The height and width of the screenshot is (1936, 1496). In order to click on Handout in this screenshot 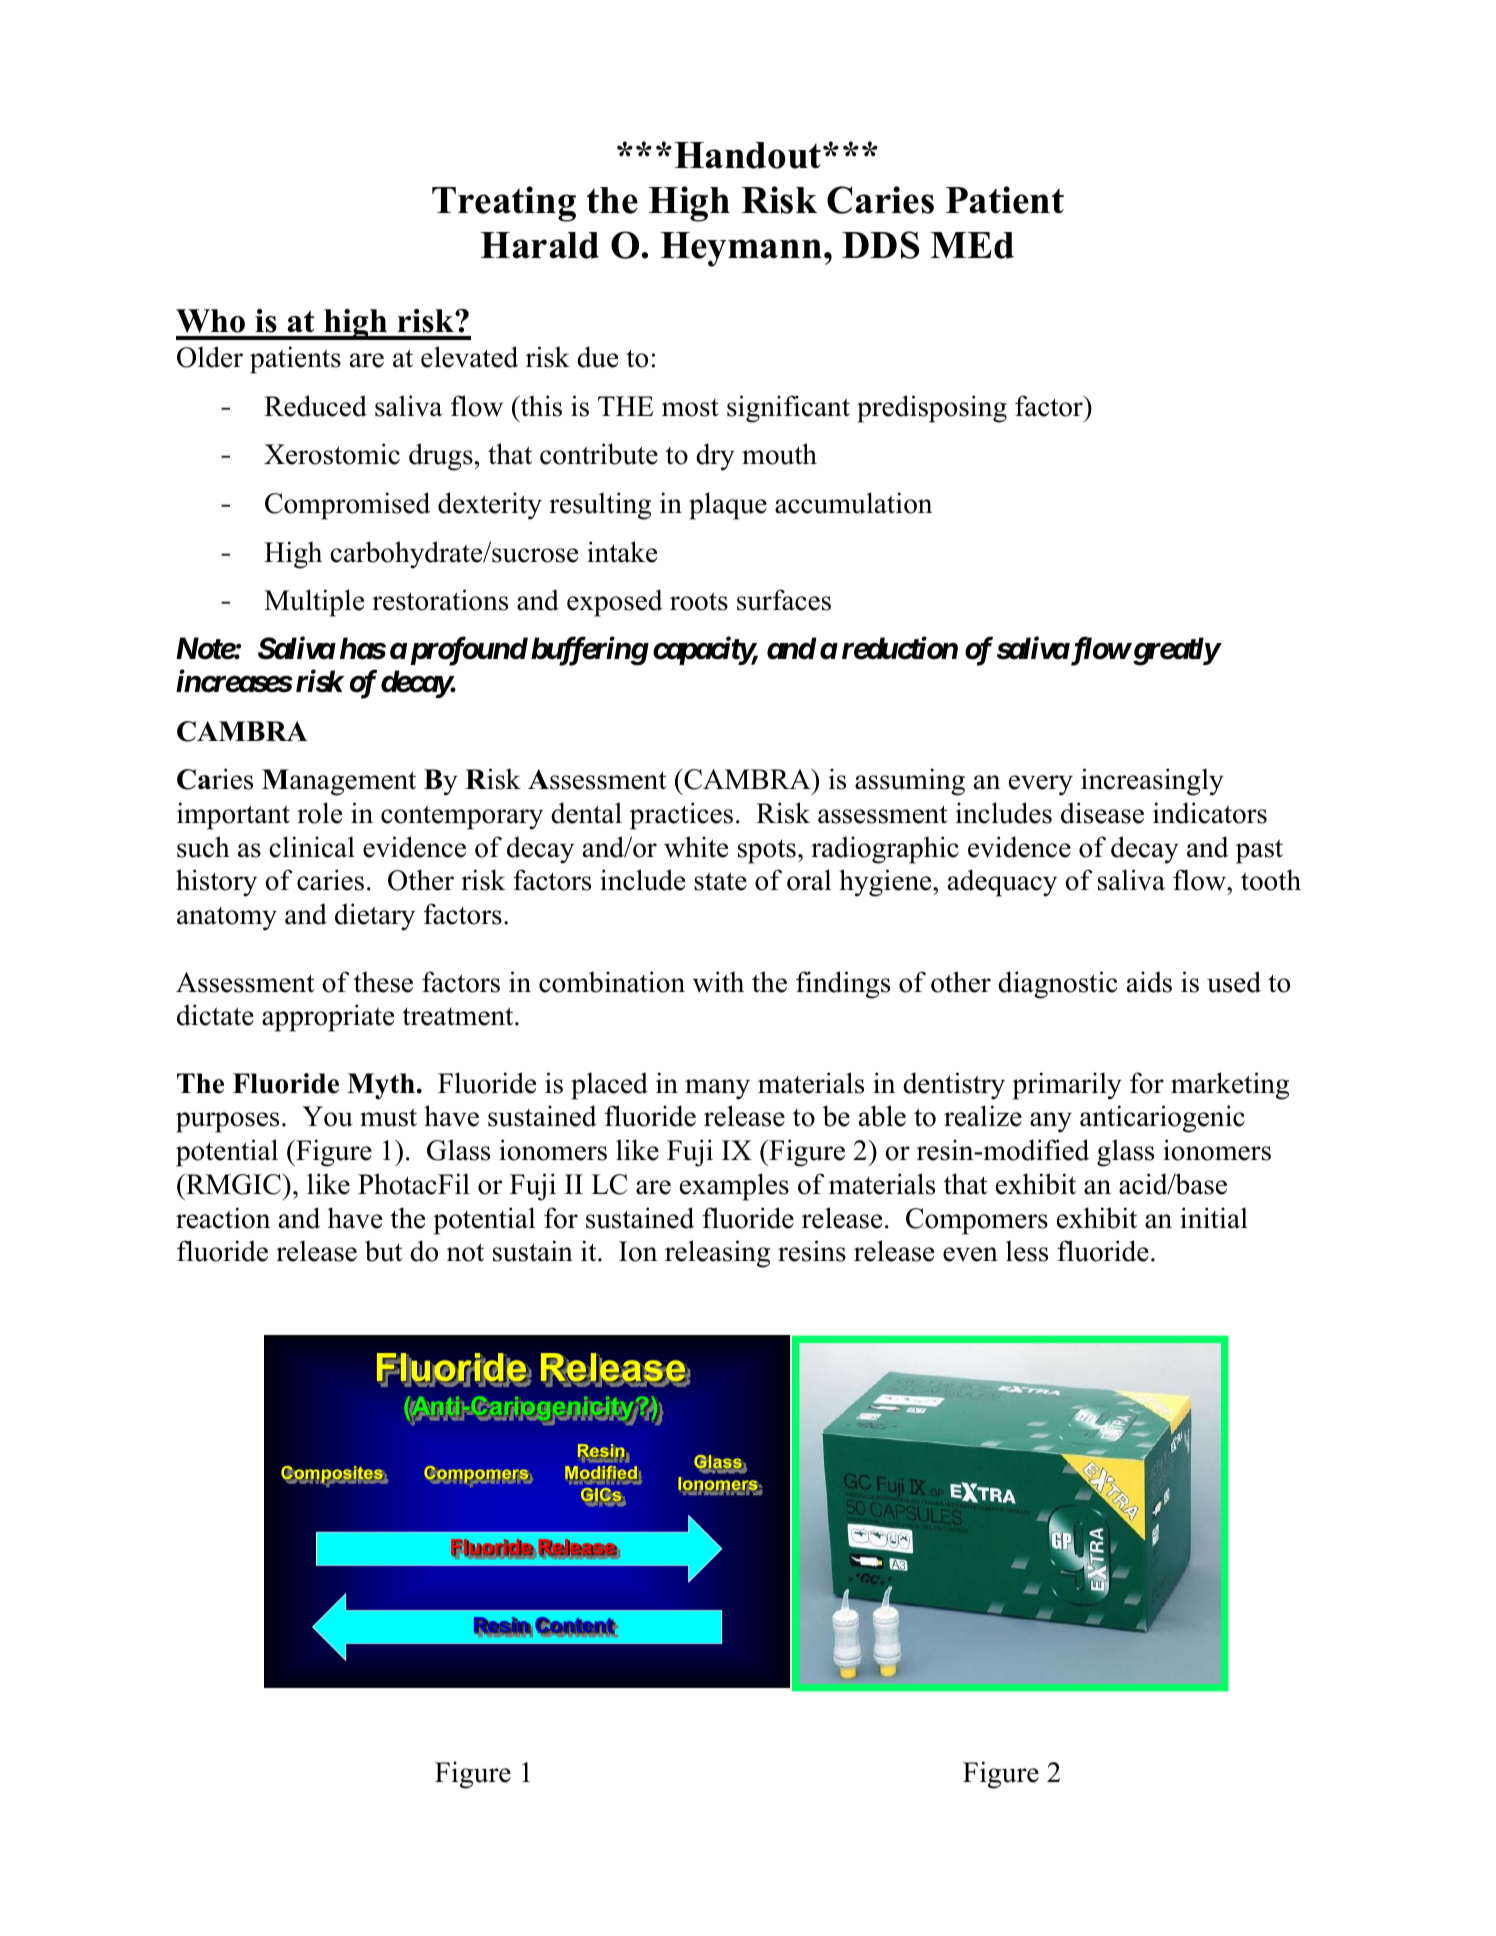, I will do `click(749, 155)`.
